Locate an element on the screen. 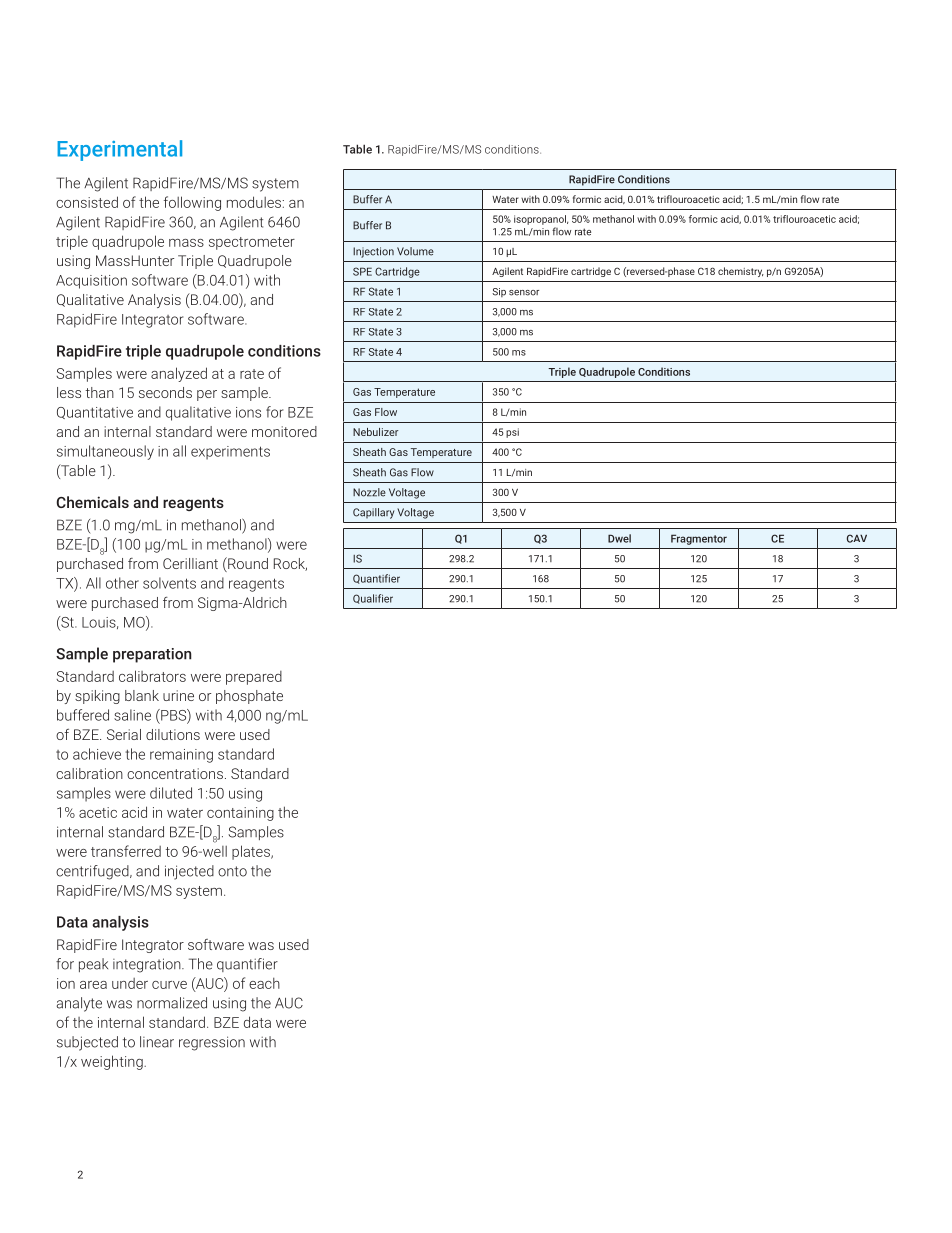  each is located at coordinates (264, 983).
